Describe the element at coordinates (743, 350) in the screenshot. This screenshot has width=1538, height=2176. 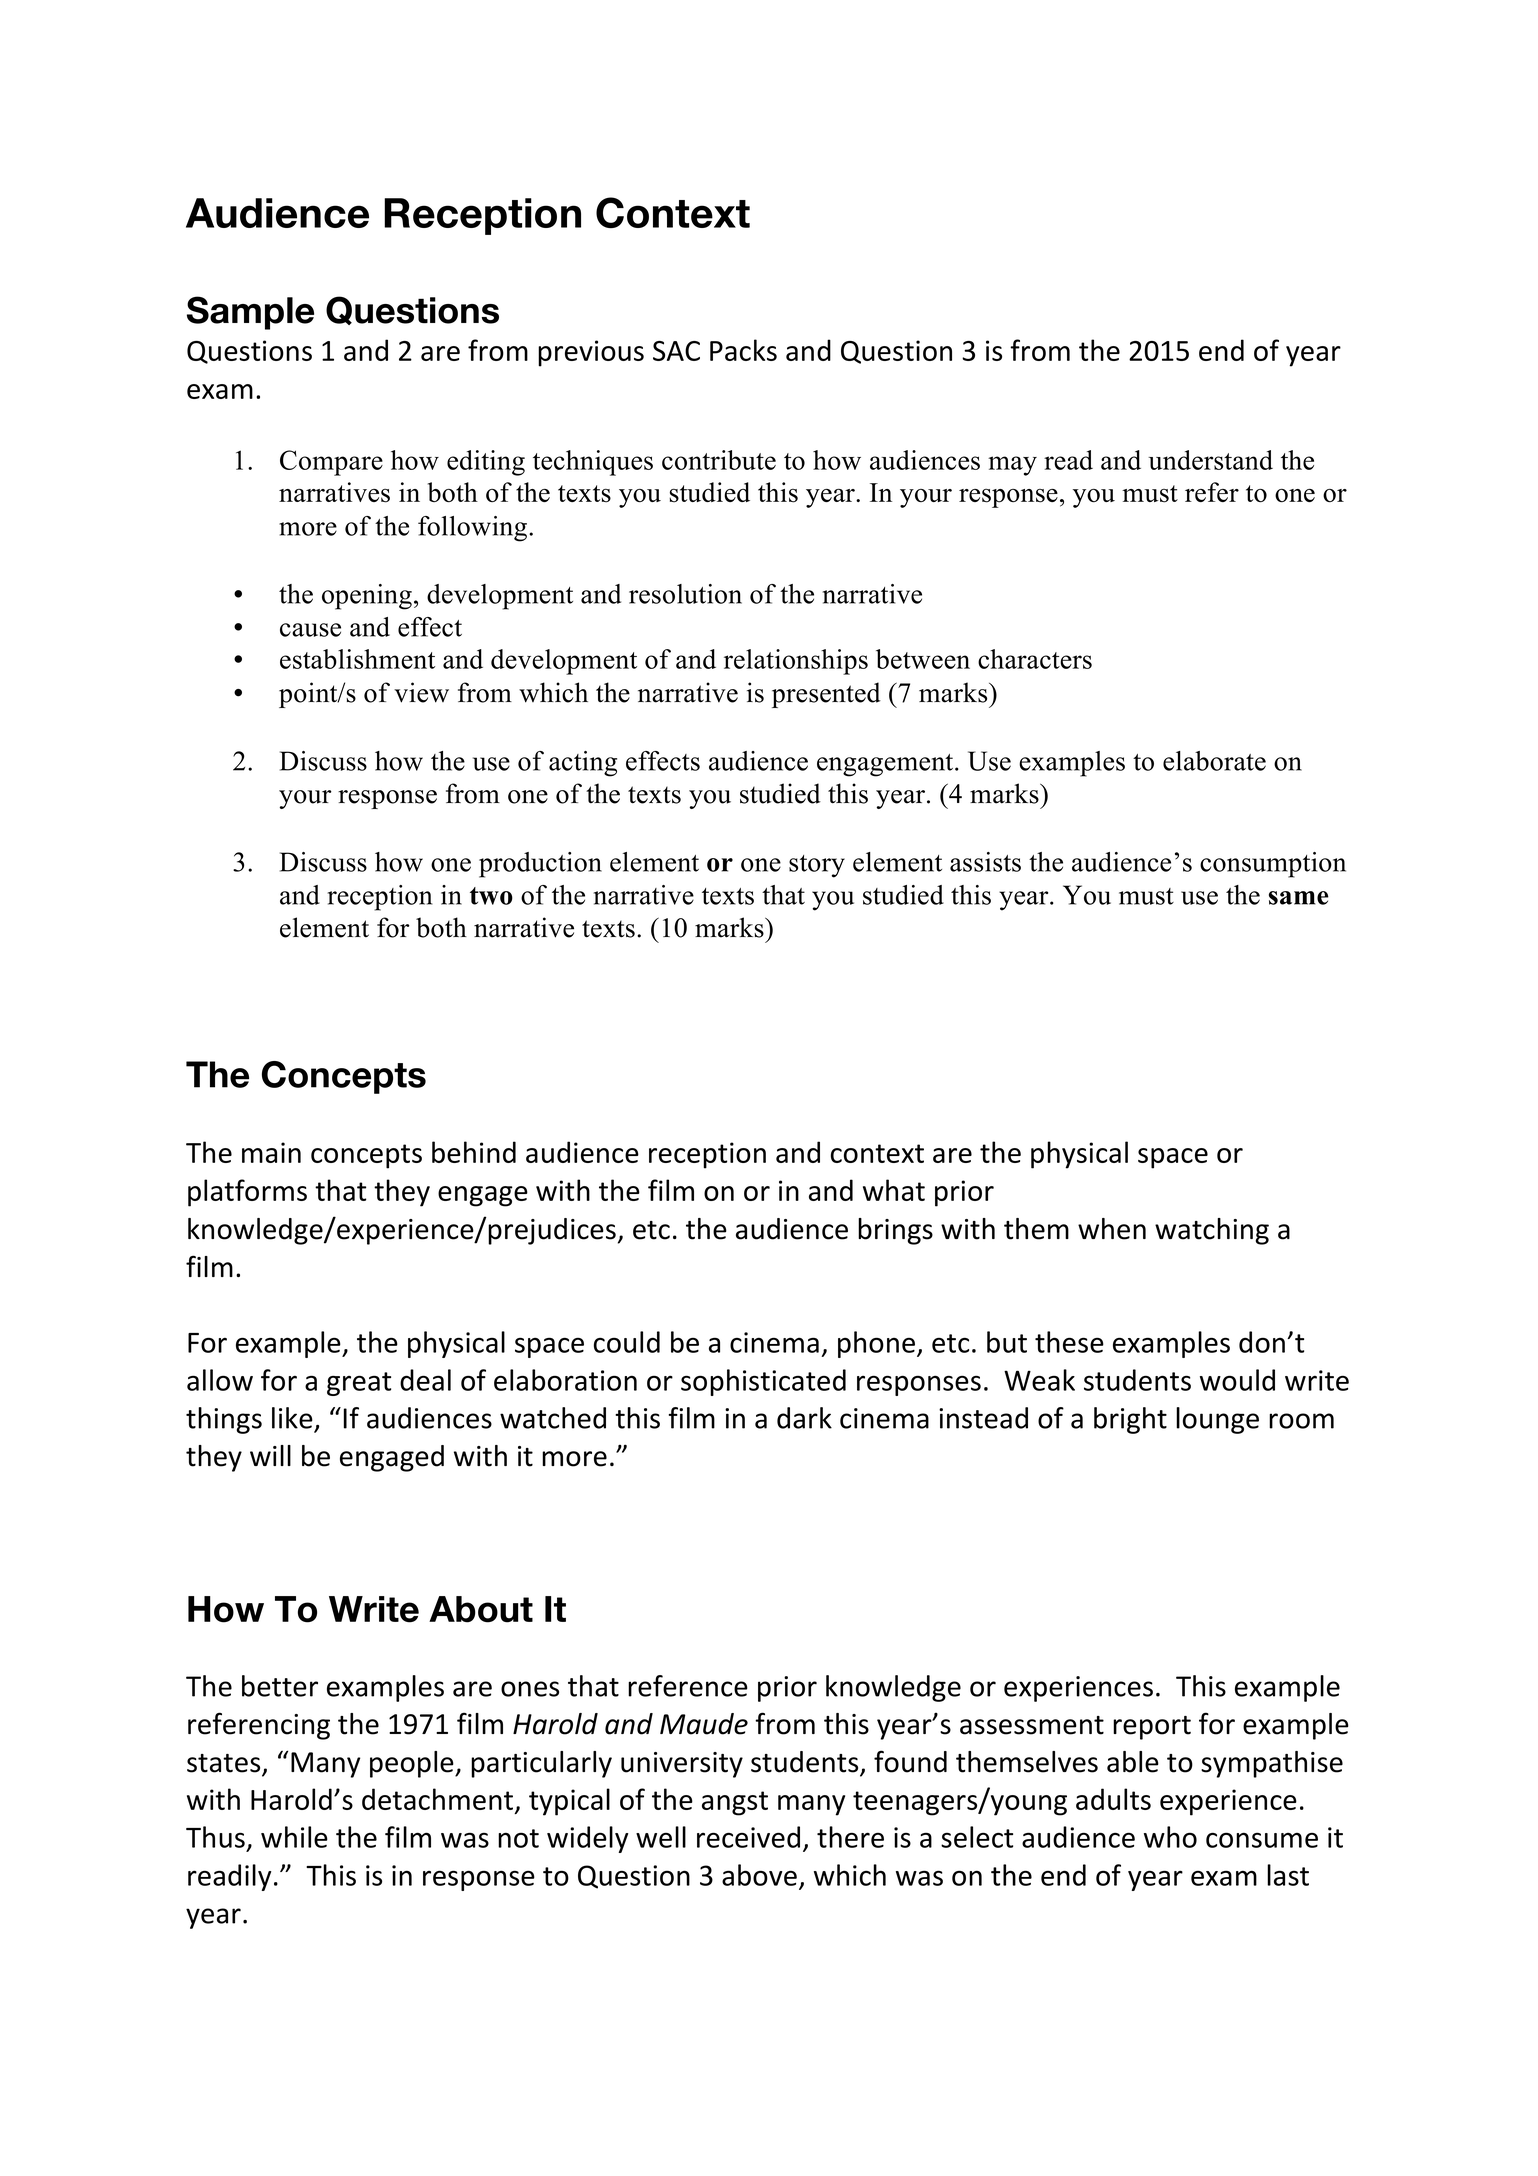
I see `Packs` at that location.
